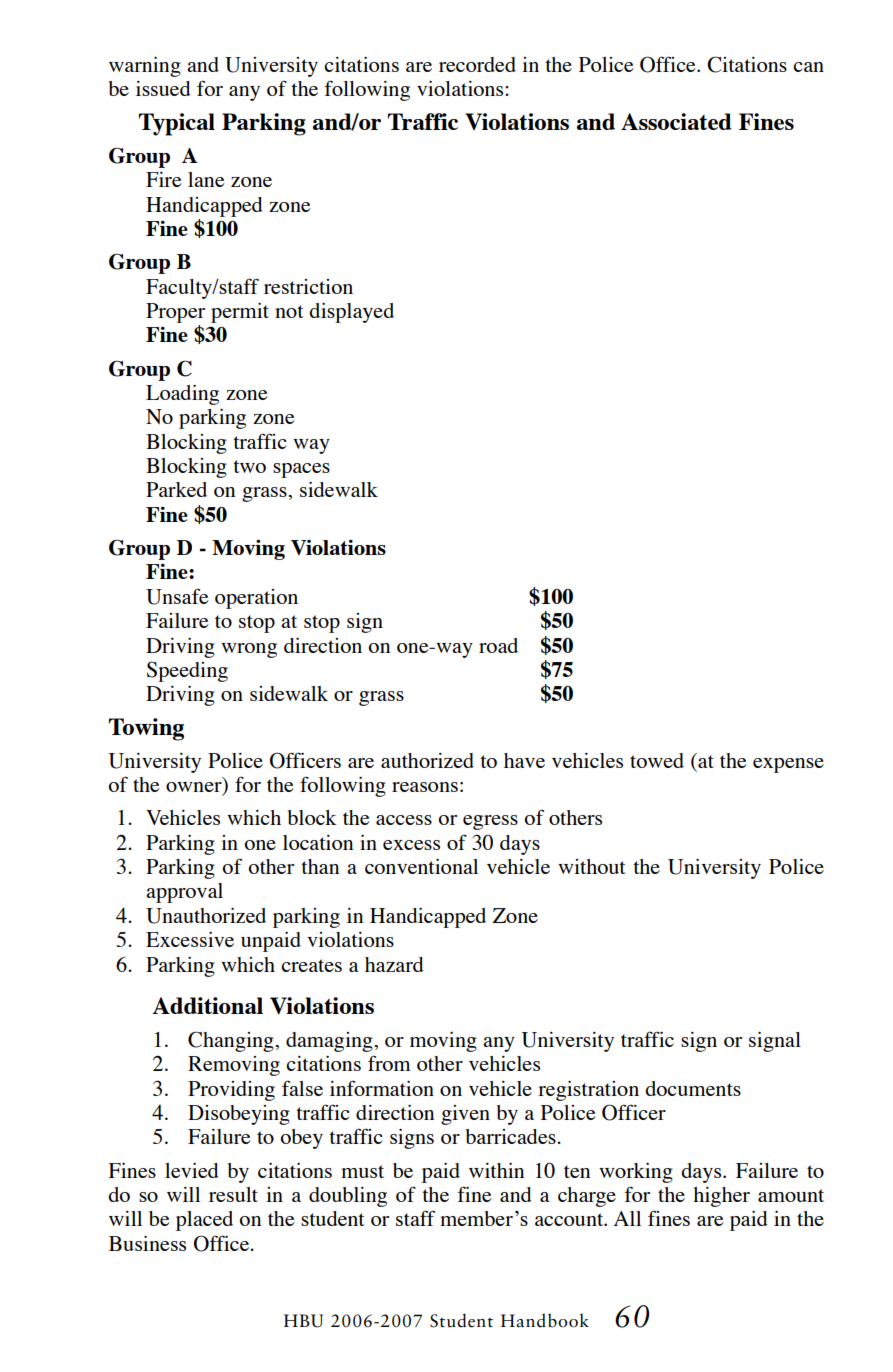  I want to click on expense, so click(788, 765).
